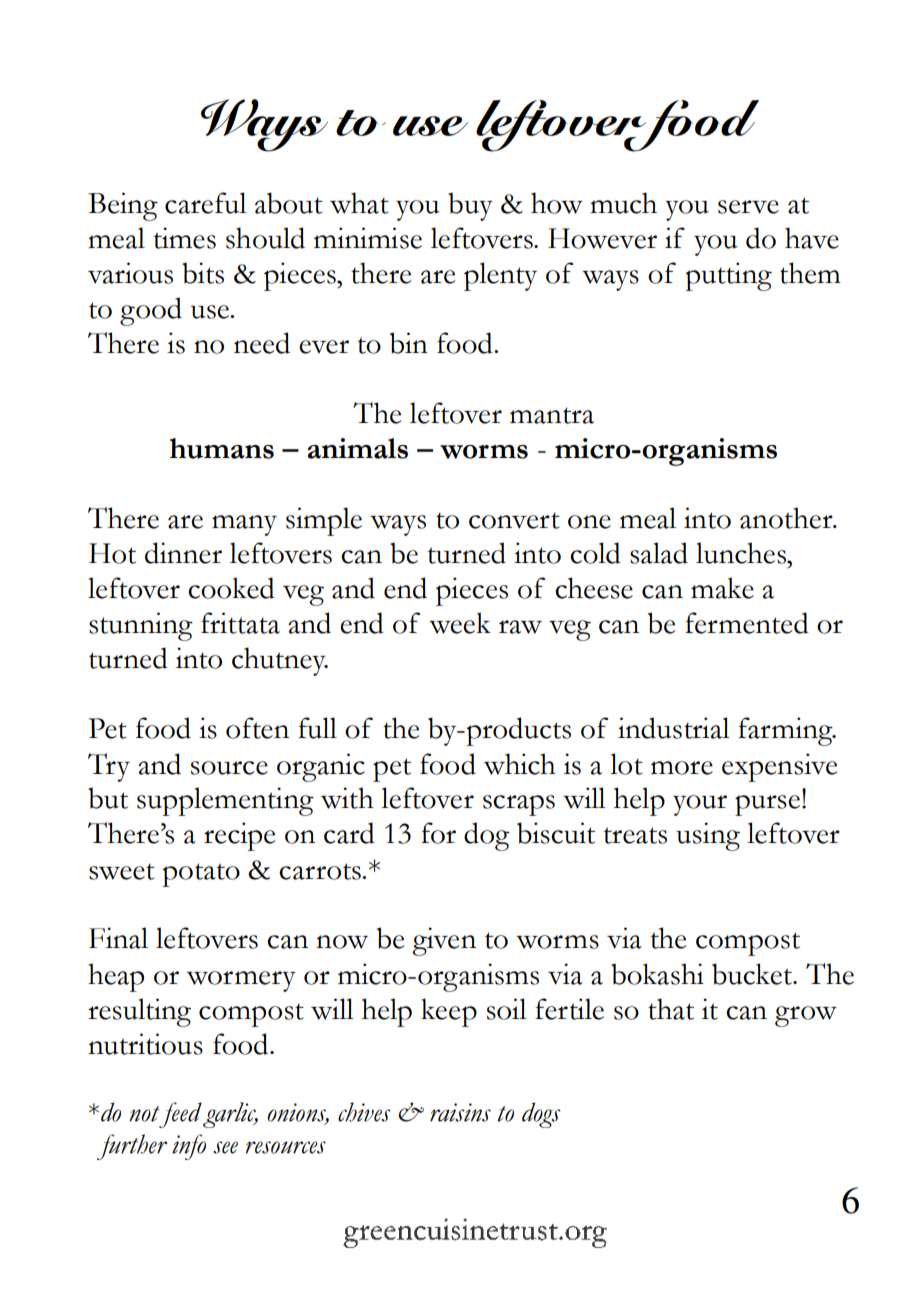 This screenshot has height=1308, width=924. I want to click on times, so click(185, 238).
